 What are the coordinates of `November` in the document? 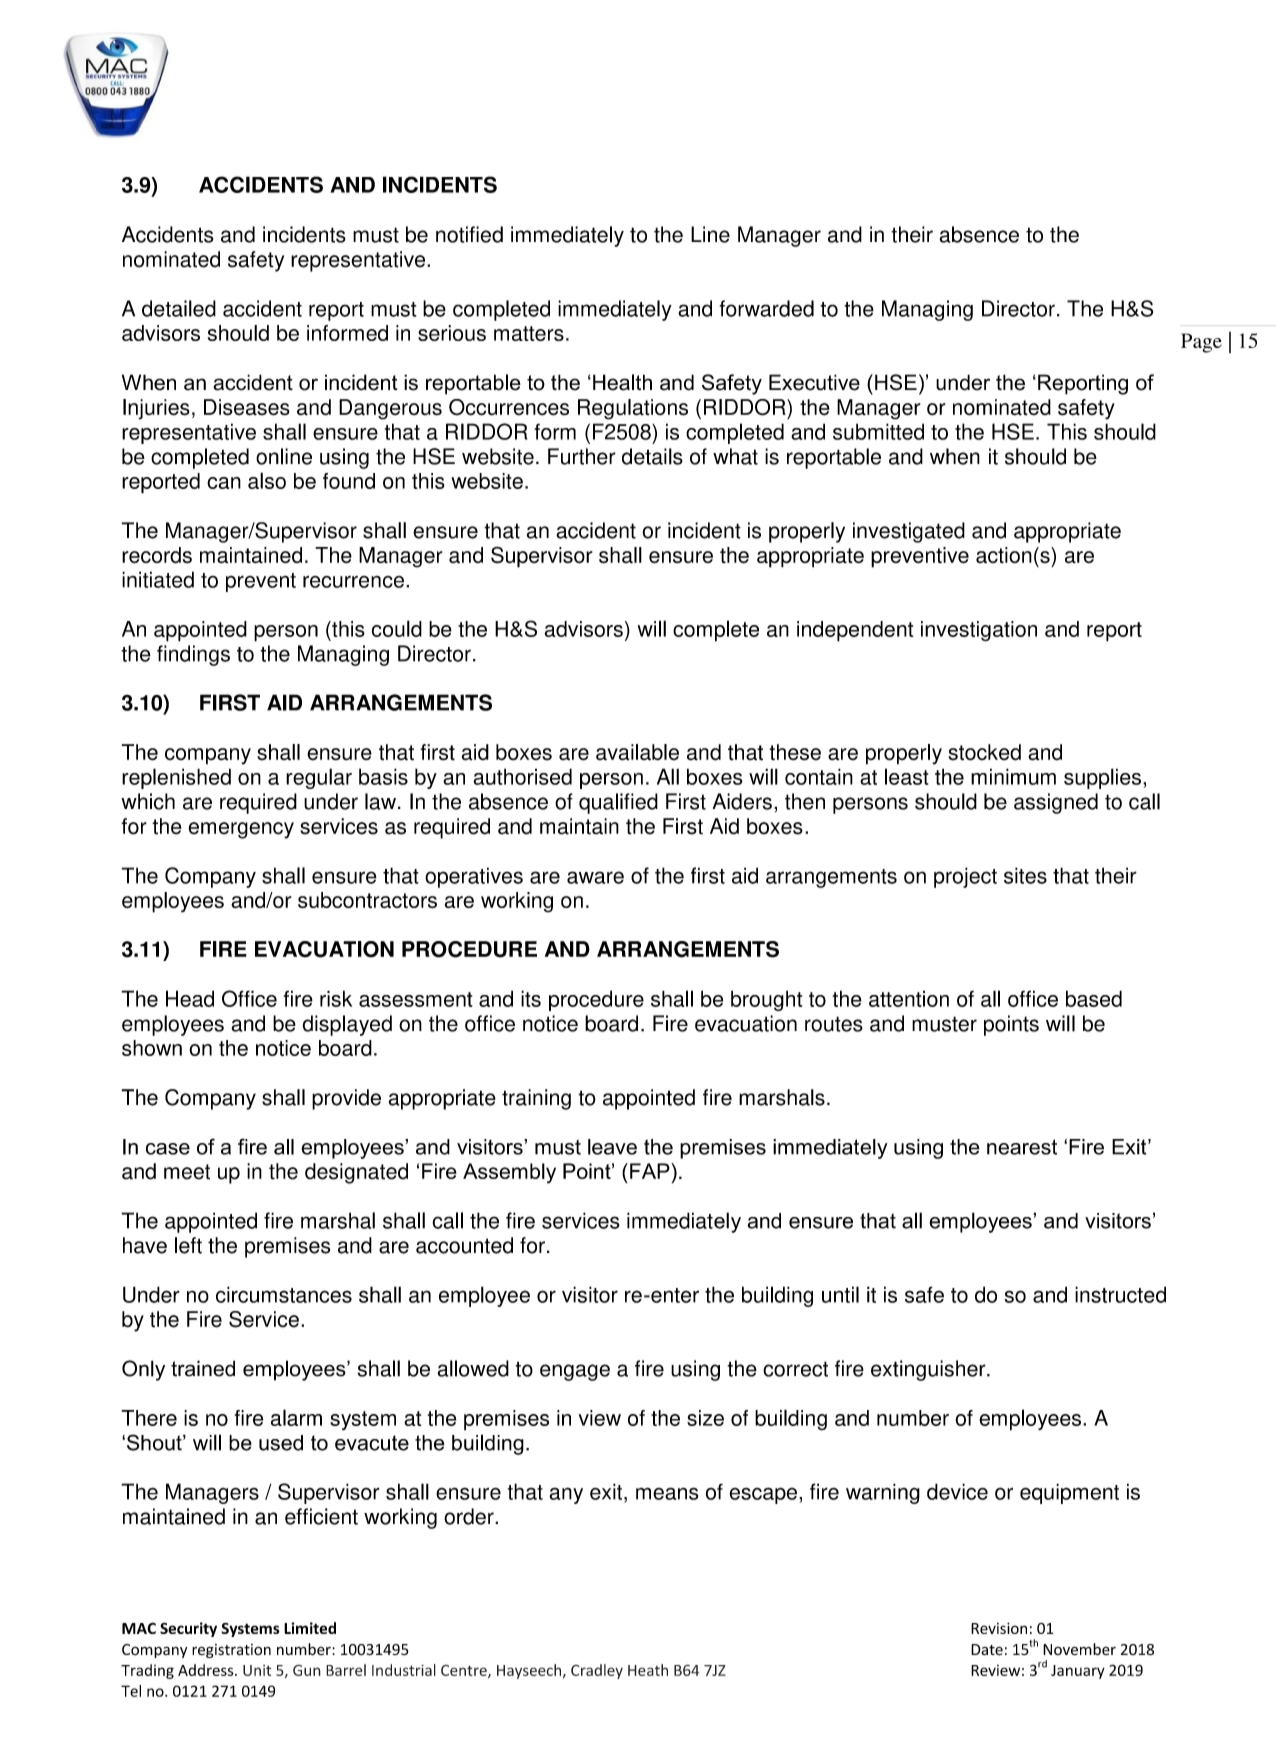 It's located at (1079, 1649).
